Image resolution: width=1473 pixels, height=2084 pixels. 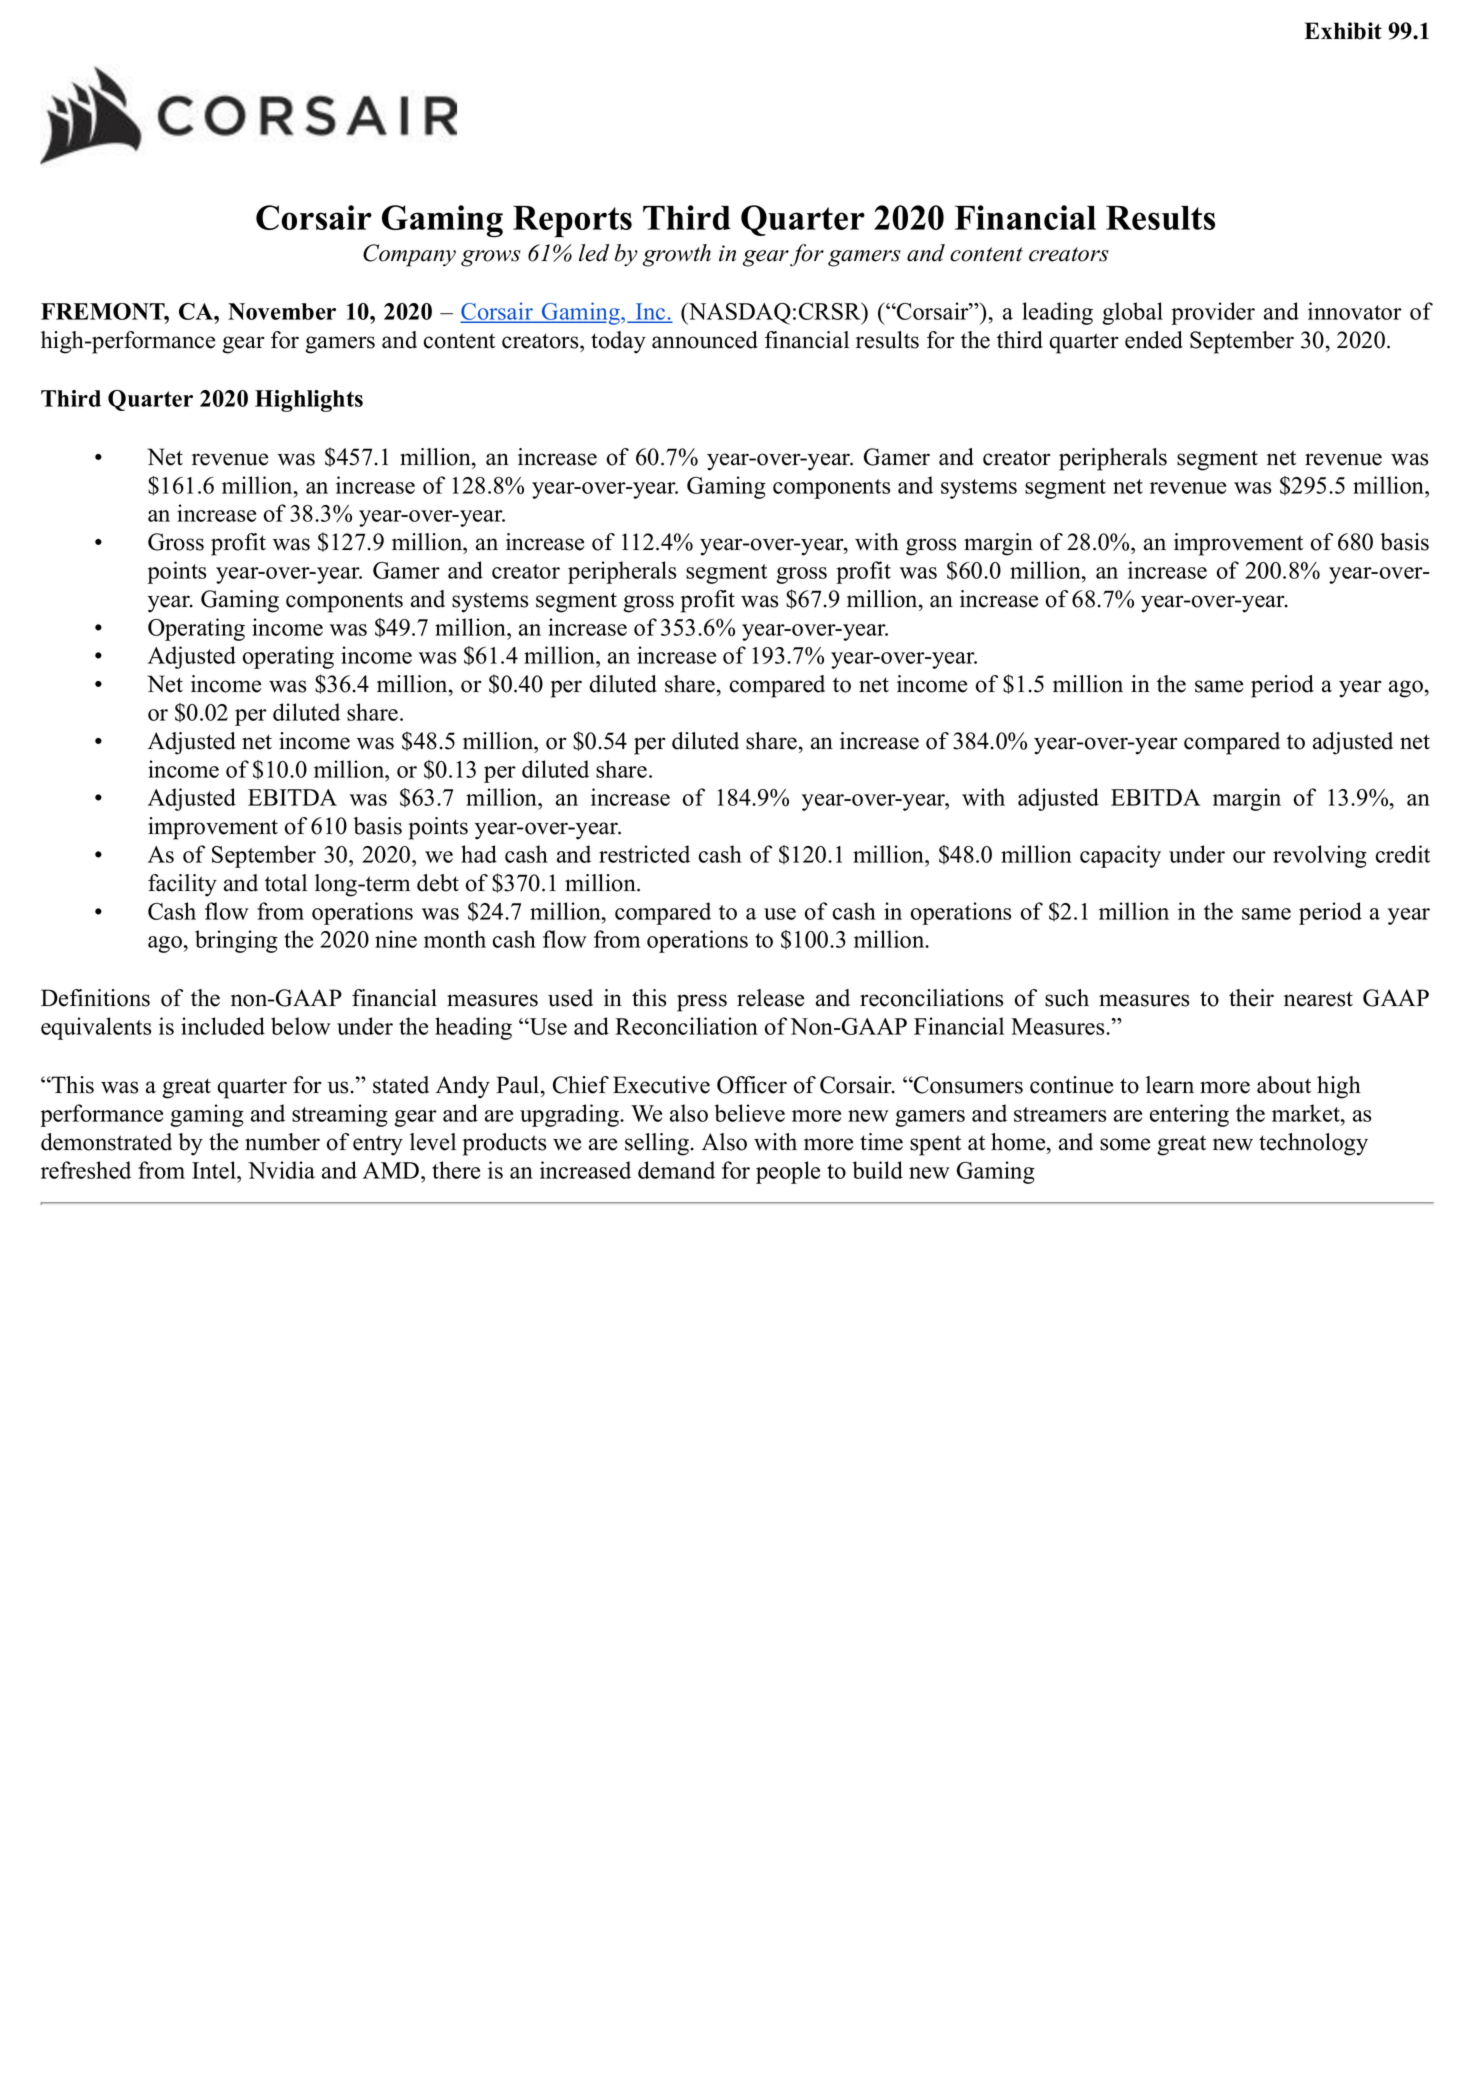 What do you see at coordinates (572, 221) in the document?
I see `Reports` at bounding box center [572, 221].
